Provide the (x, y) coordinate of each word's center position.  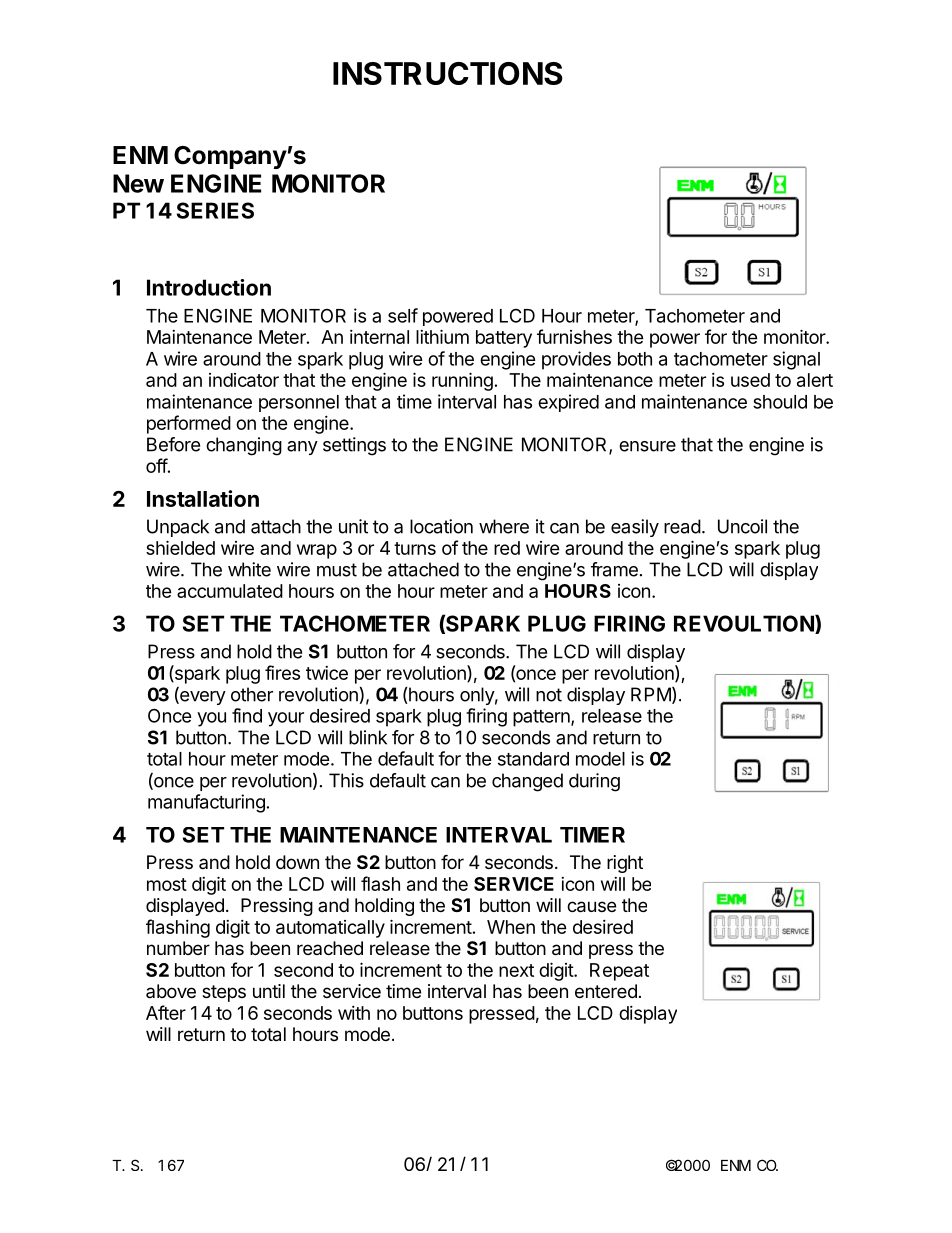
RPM (651, 694)
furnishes (574, 336)
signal (796, 360)
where (504, 526)
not (549, 695)
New (138, 183)
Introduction (209, 287)
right (625, 864)
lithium (442, 336)
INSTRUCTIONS (448, 73)
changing (244, 446)
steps (224, 993)
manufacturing (206, 803)
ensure (647, 446)
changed (527, 782)
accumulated (230, 591)
